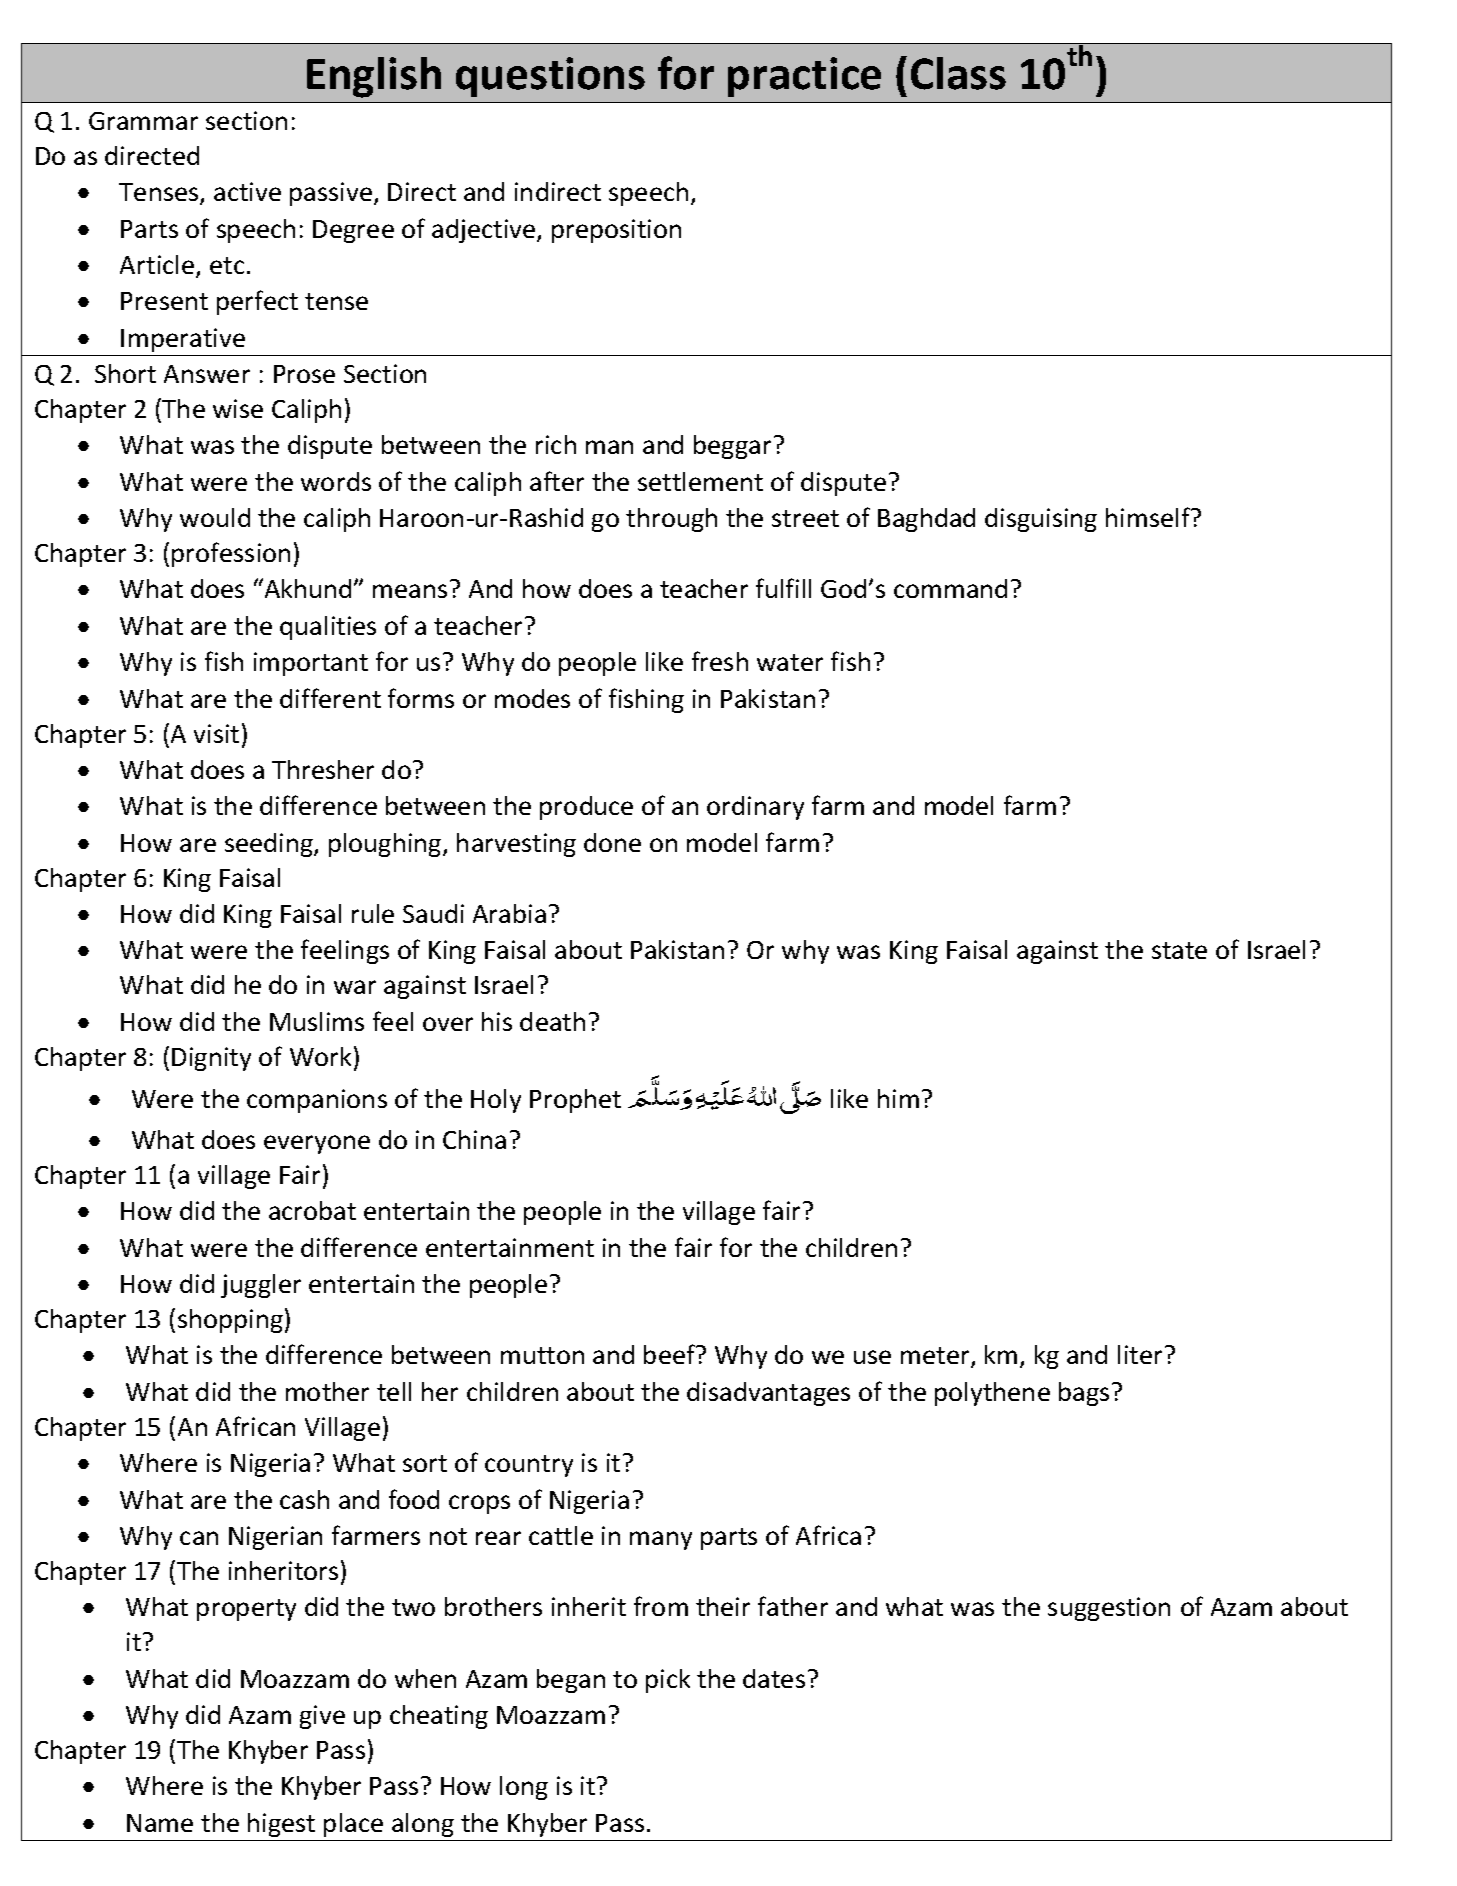  What do you see at coordinates (1140, 1354) in the image?
I see `liter` at bounding box center [1140, 1354].
